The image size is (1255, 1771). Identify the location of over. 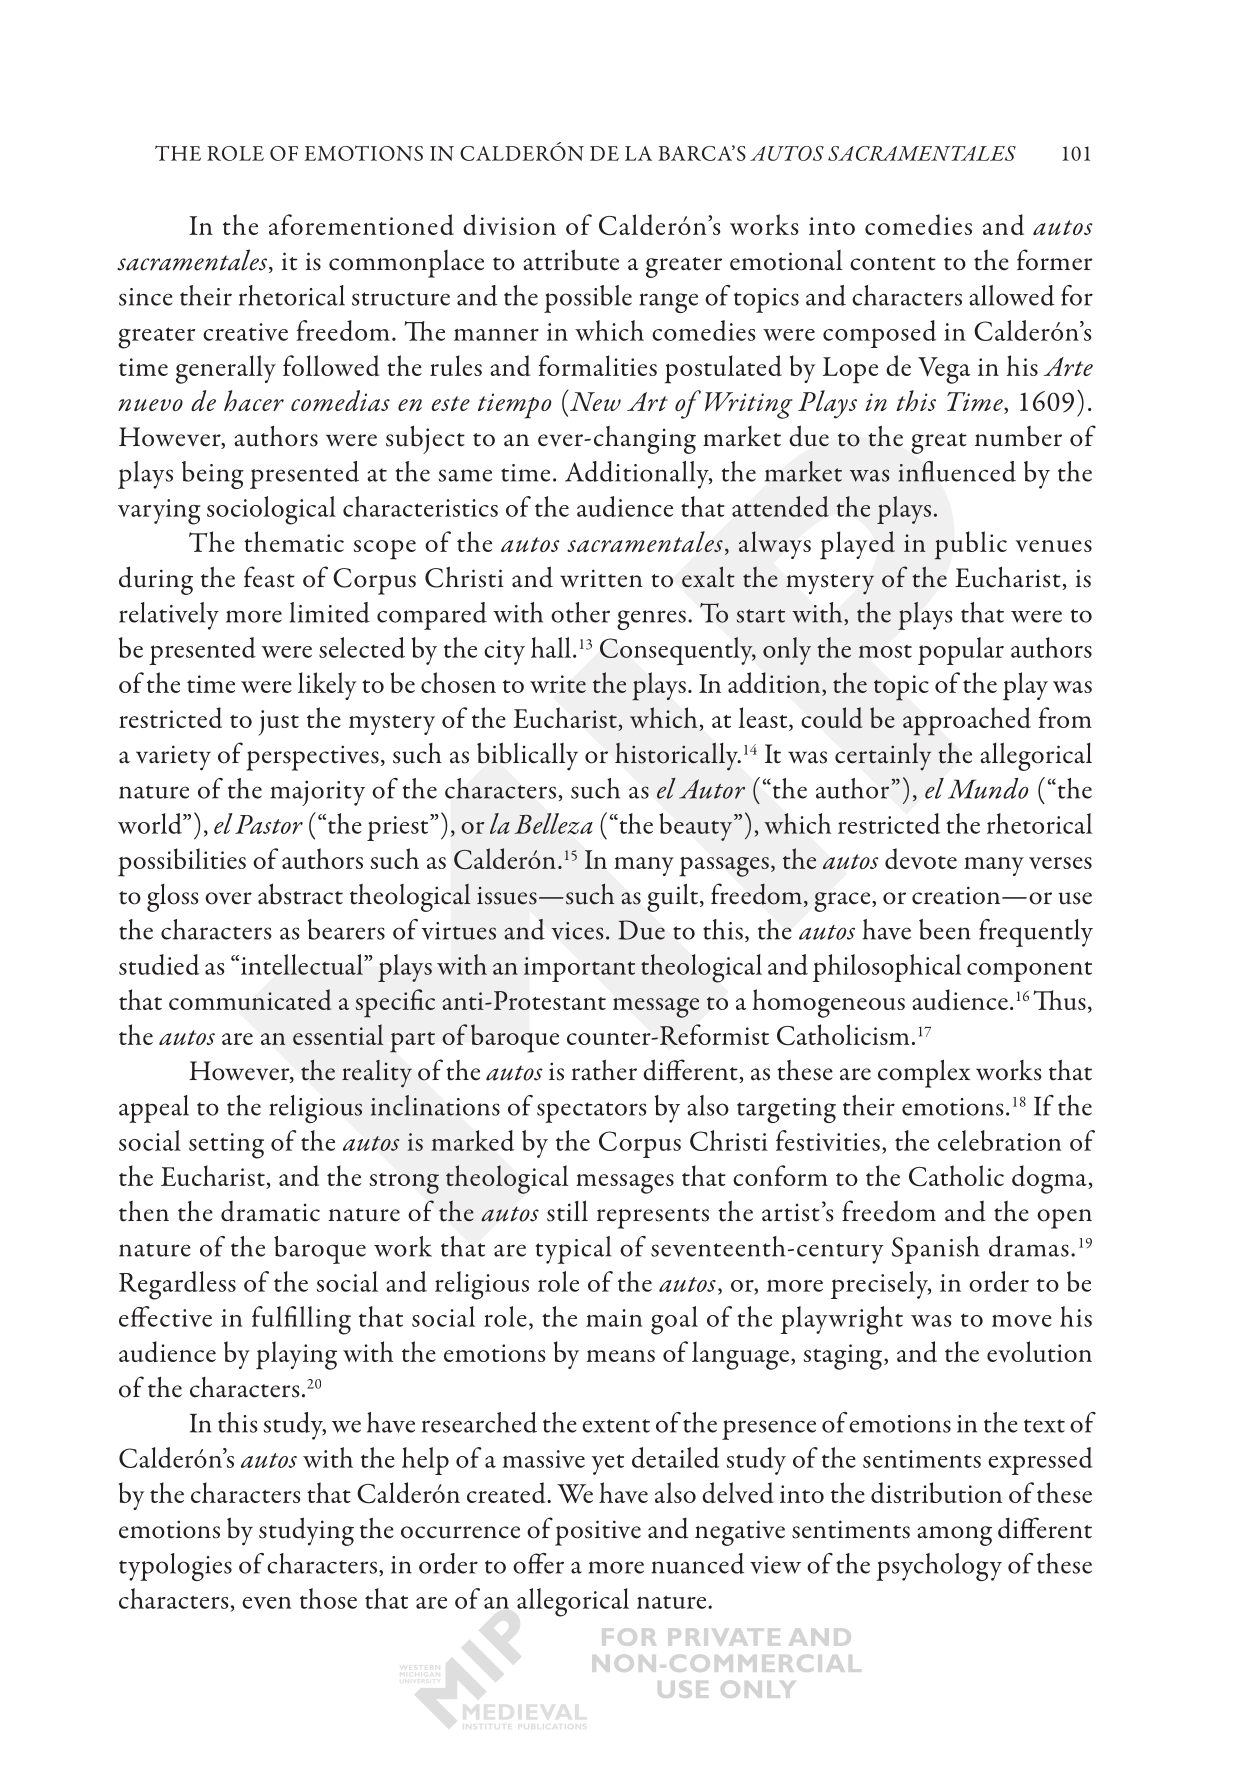
(228, 898).
